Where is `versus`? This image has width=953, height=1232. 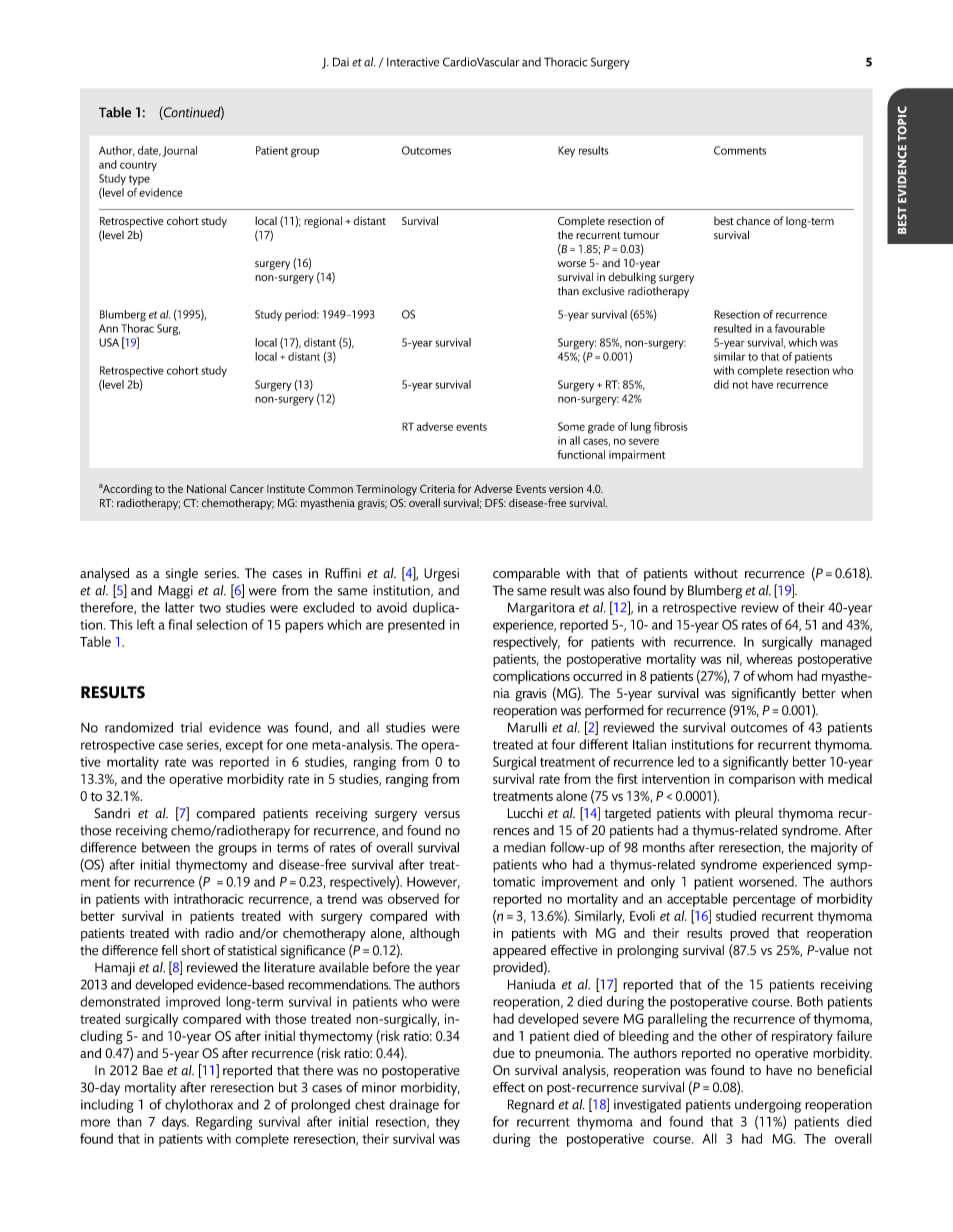
versus is located at coordinates (442, 815).
